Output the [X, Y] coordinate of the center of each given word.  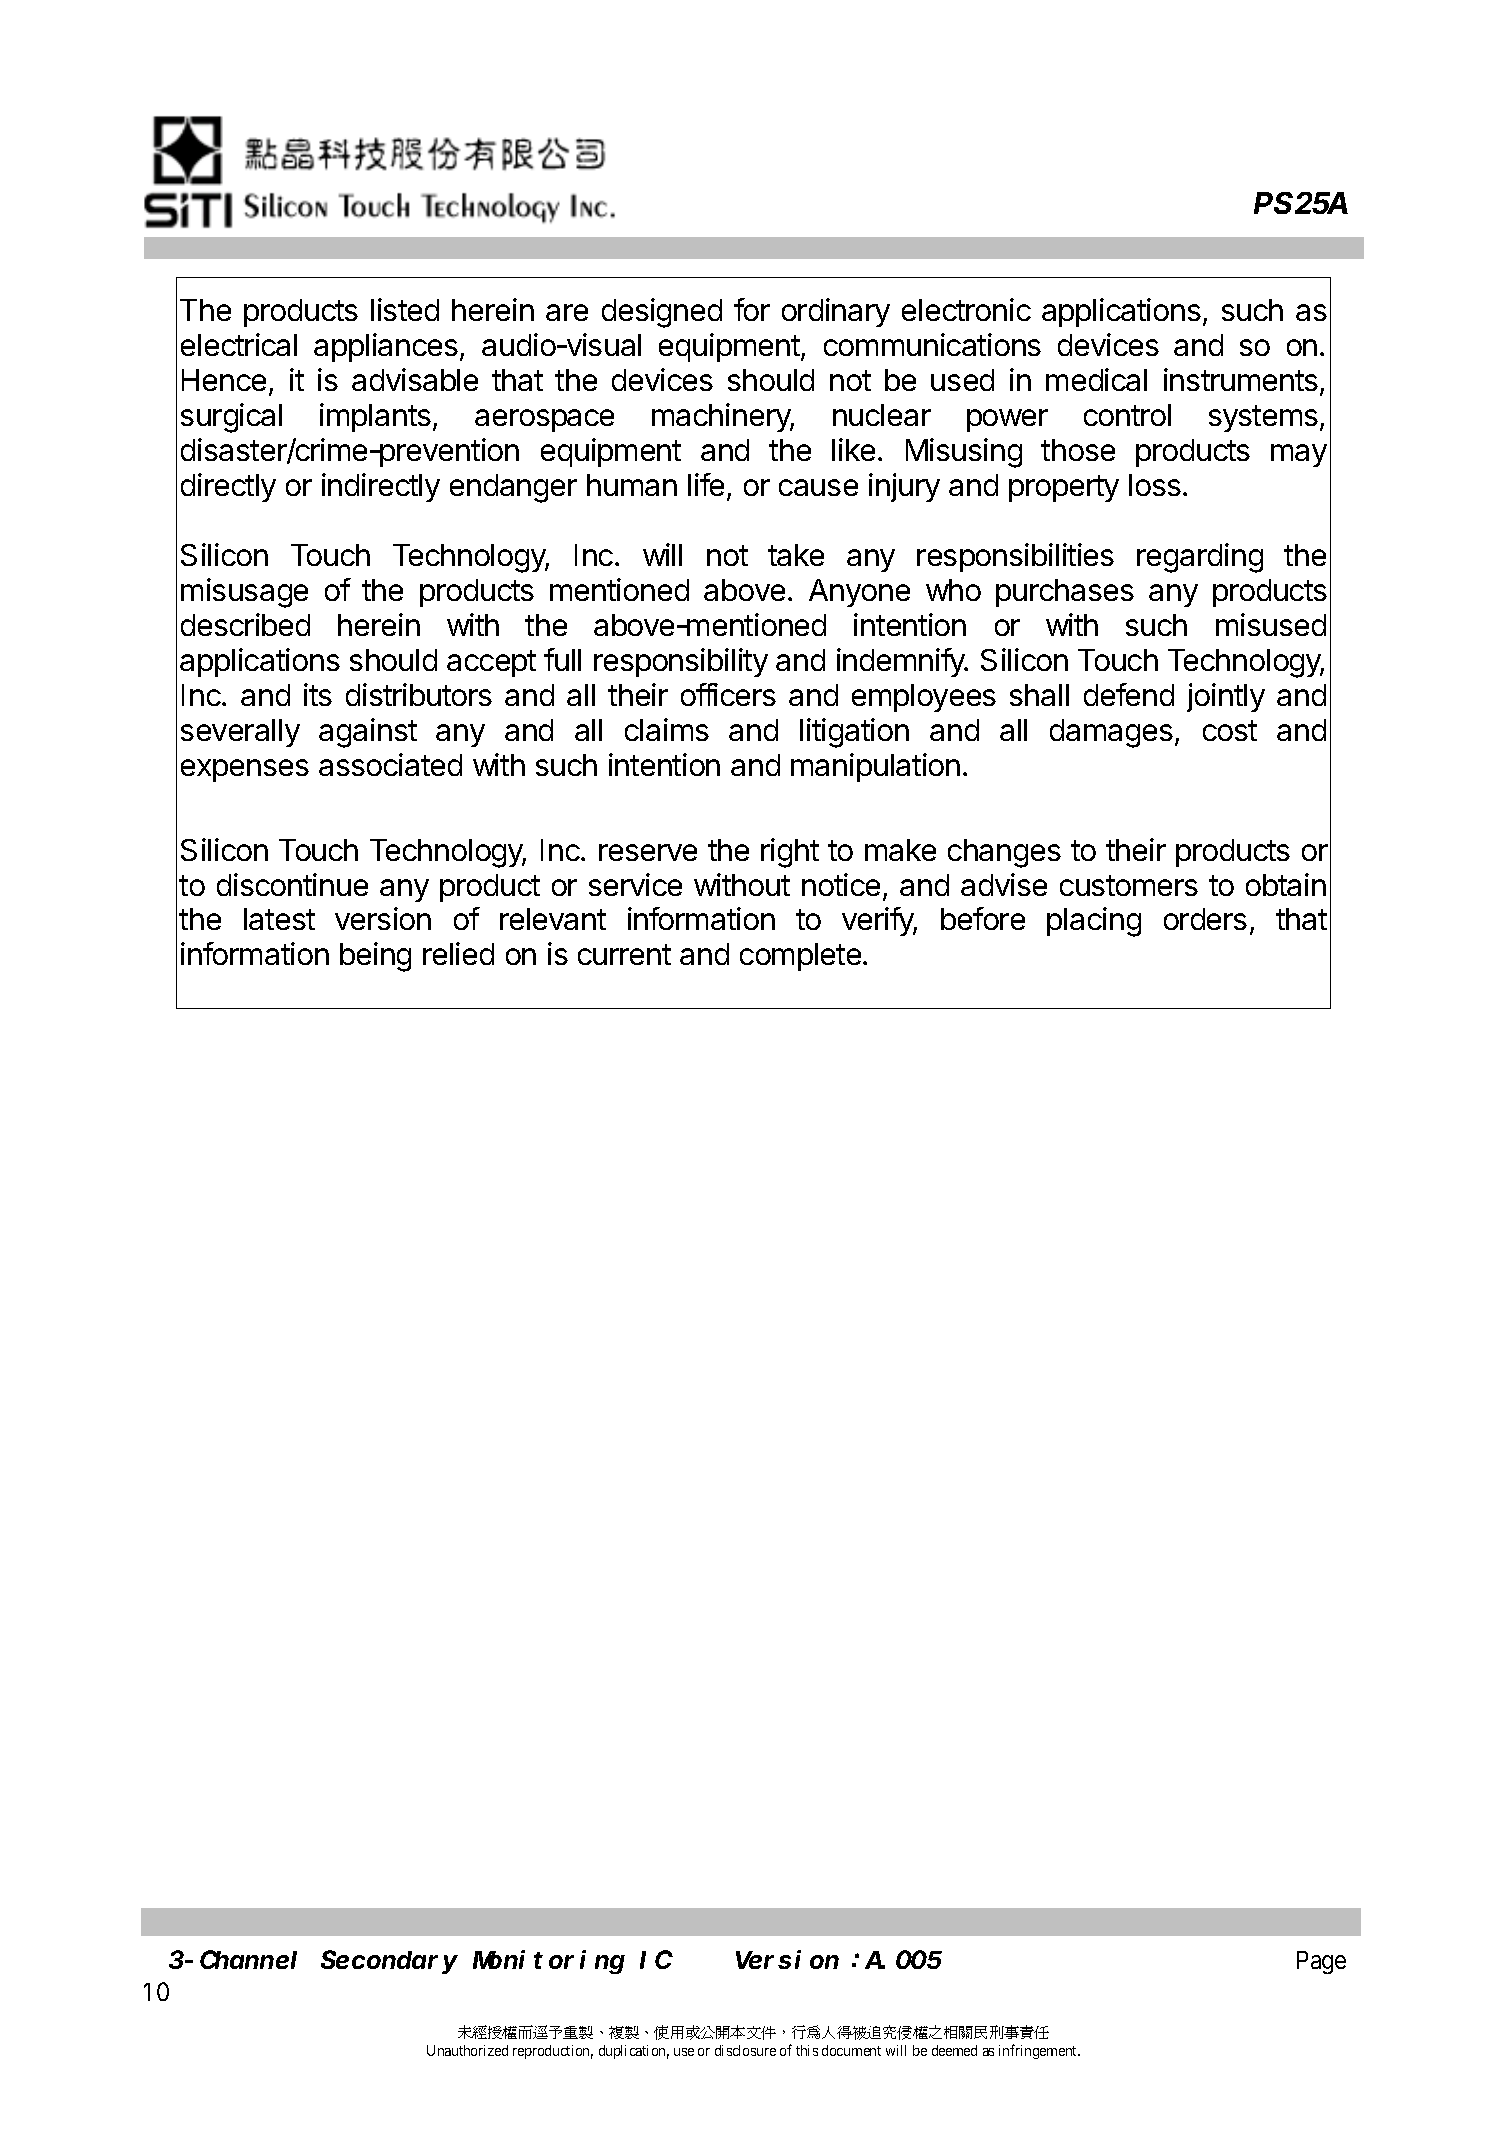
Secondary [389, 1962]
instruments [1241, 379]
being [375, 957]
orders [1205, 919]
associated [390, 764]
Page [1321, 1962]
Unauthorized [467, 2050]
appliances [386, 347]
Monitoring [549, 1962]
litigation [854, 733]
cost [1230, 730]
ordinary [836, 312]
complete [800, 957]
